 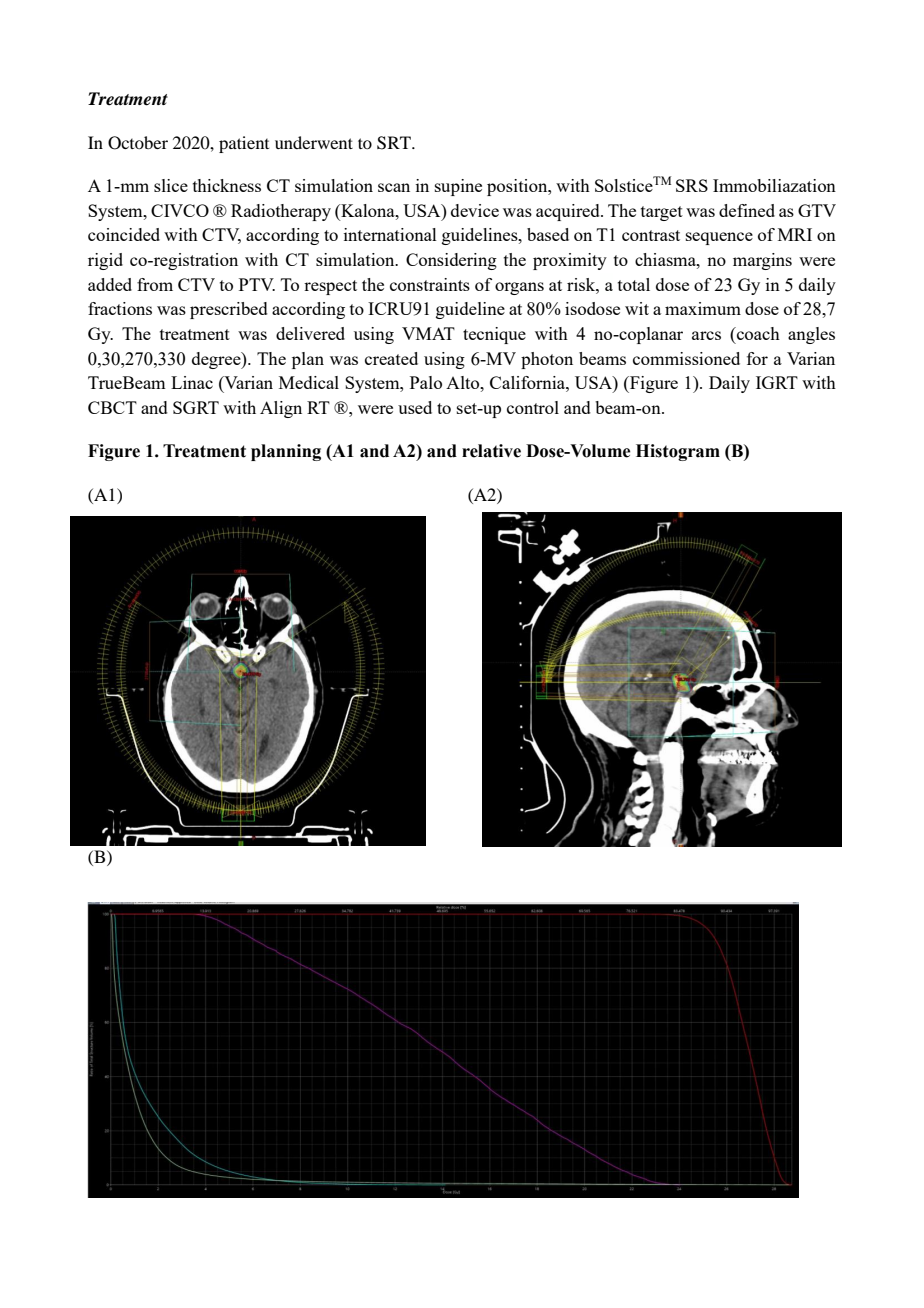 I want to click on SRS, so click(x=692, y=185).
